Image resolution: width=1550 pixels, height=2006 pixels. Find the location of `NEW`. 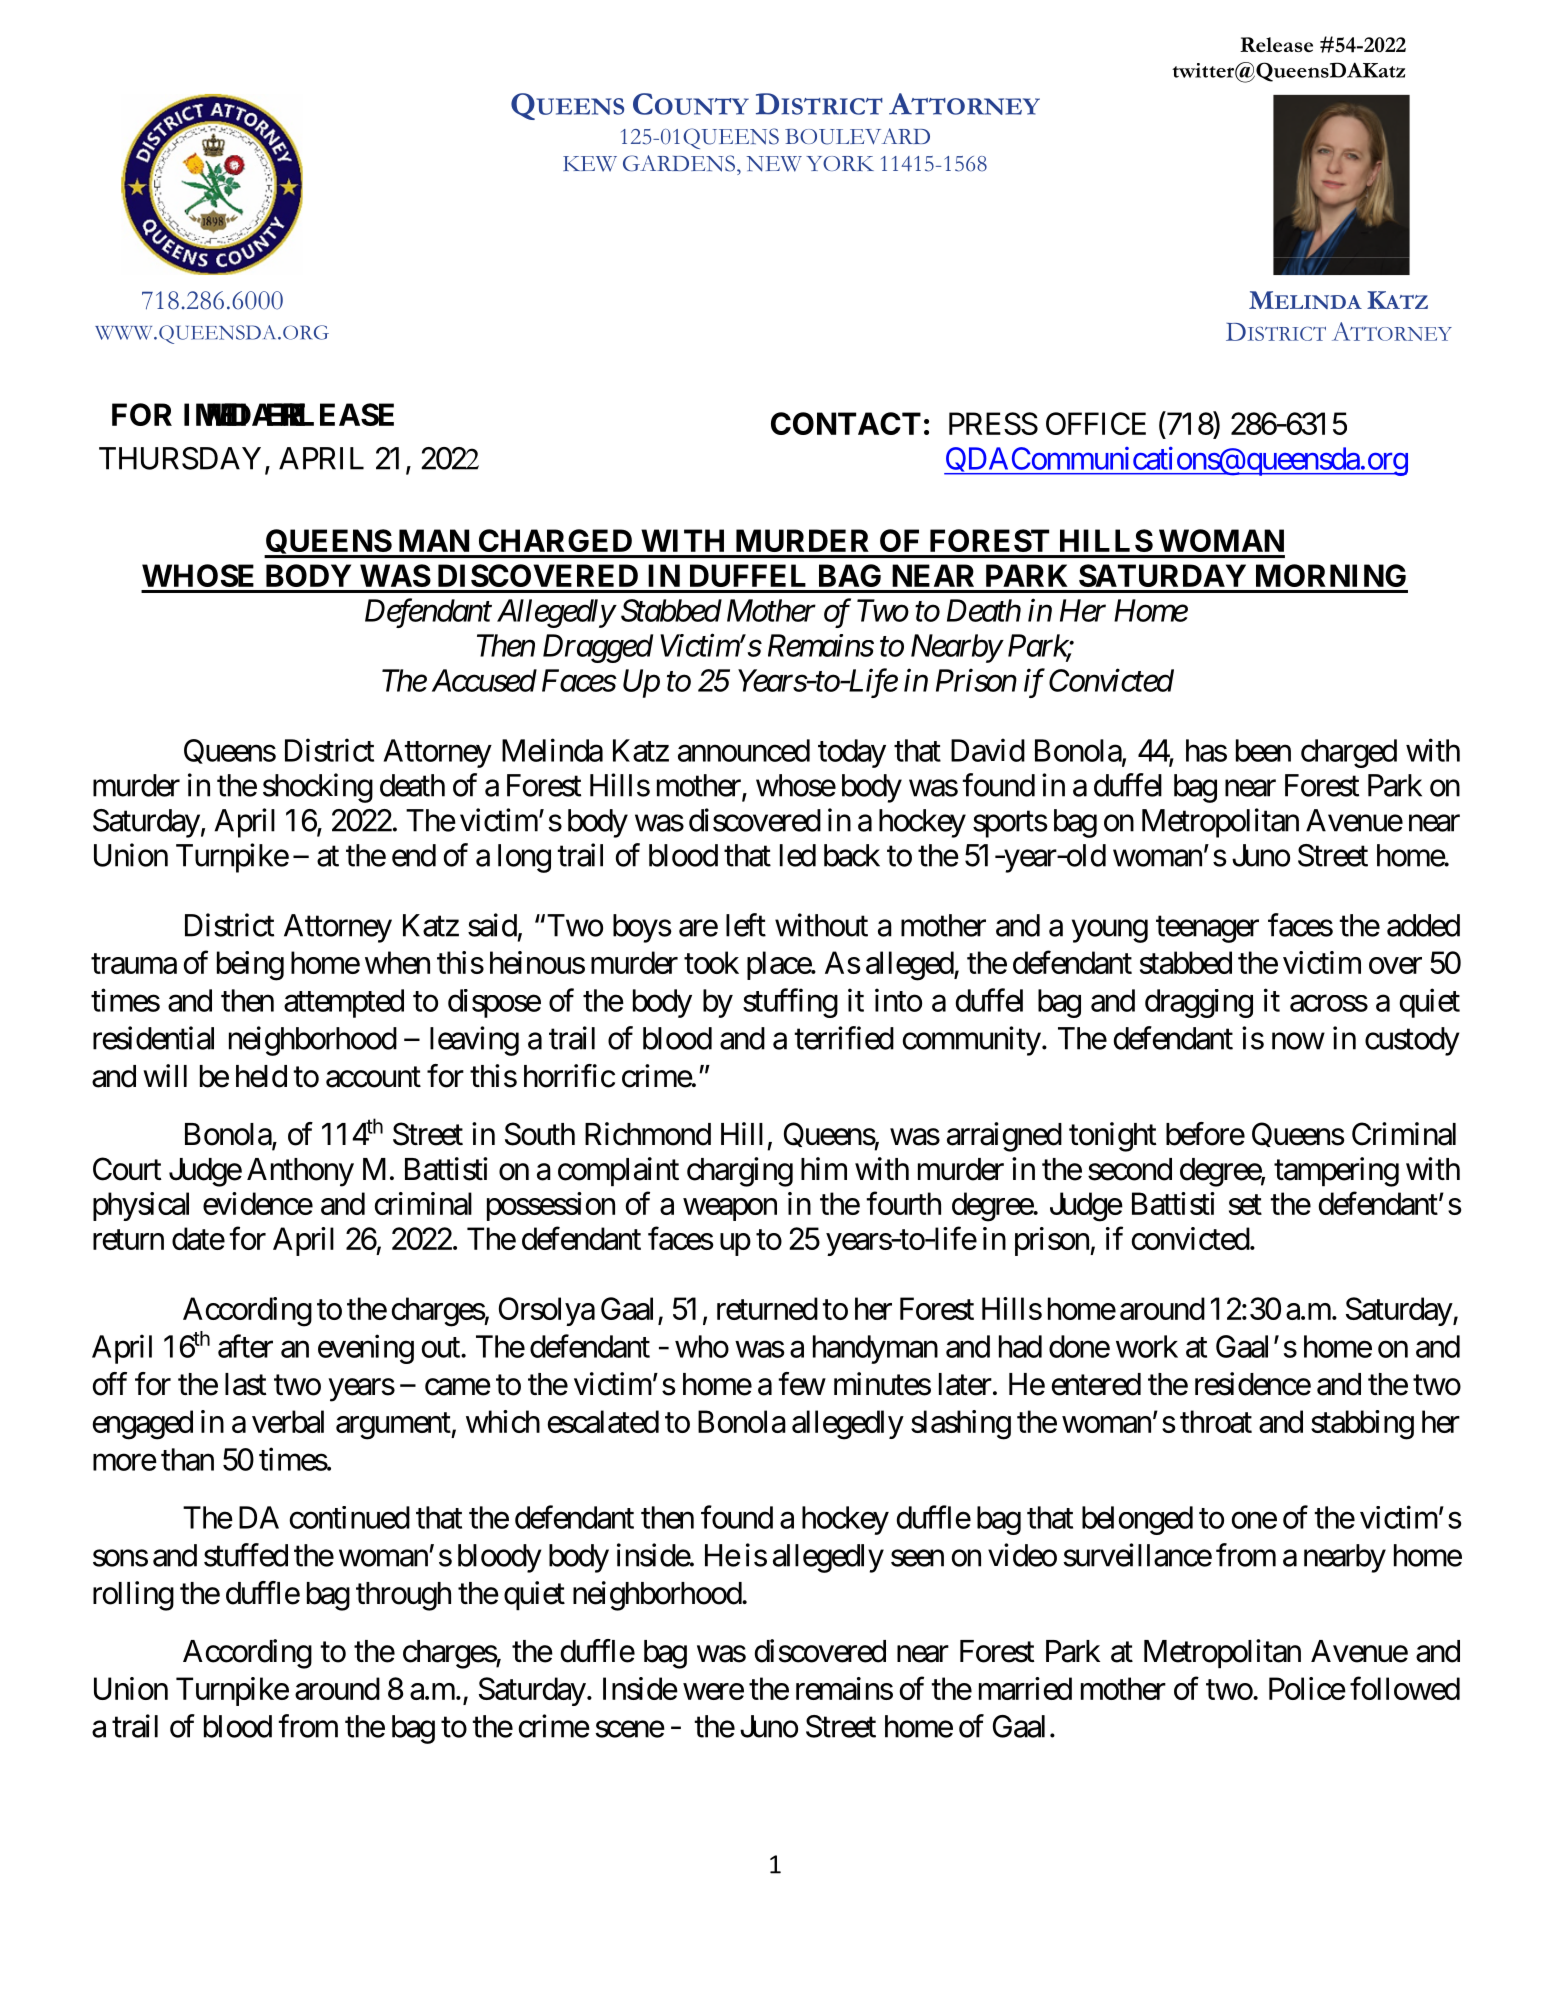

NEW is located at coordinates (774, 164).
